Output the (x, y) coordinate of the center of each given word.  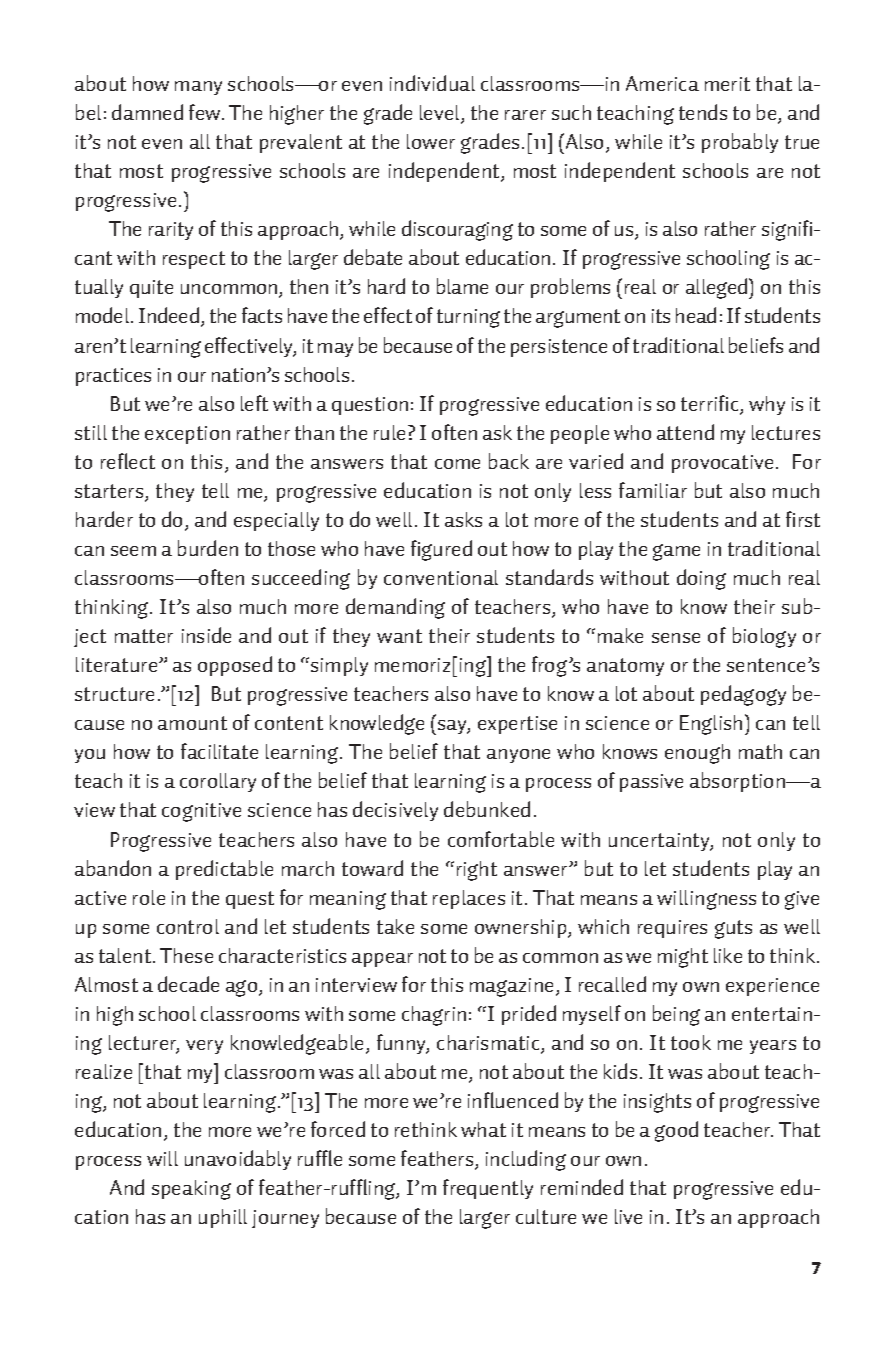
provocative (722, 464)
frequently (488, 1189)
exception (187, 435)
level (441, 114)
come (457, 464)
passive (651, 783)
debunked (487, 809)
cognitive (201, 812)
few (206, 112)
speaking (191, 1190)
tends (703, 112)
